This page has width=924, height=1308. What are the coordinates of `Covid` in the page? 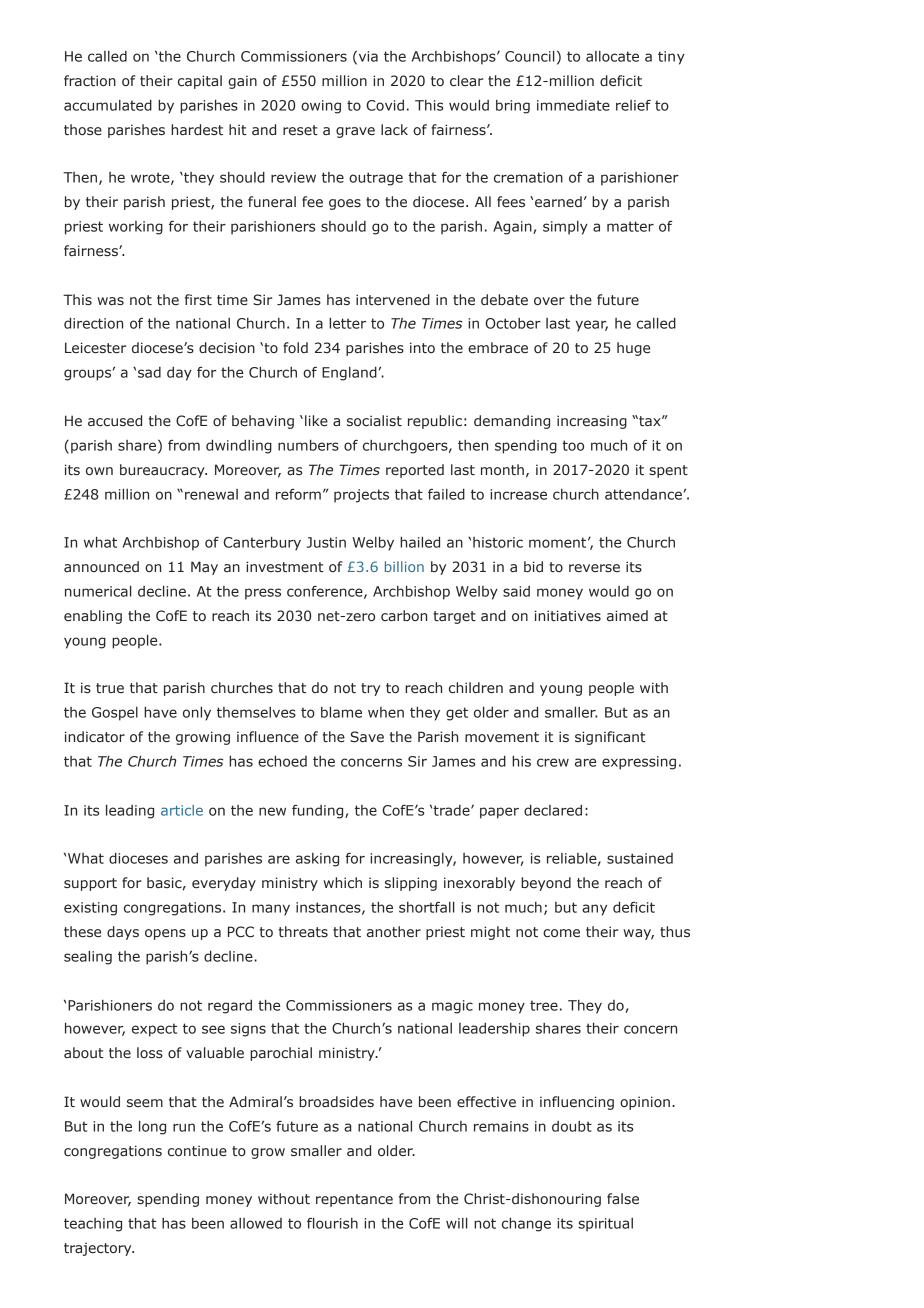 It's located at (385, 105).
